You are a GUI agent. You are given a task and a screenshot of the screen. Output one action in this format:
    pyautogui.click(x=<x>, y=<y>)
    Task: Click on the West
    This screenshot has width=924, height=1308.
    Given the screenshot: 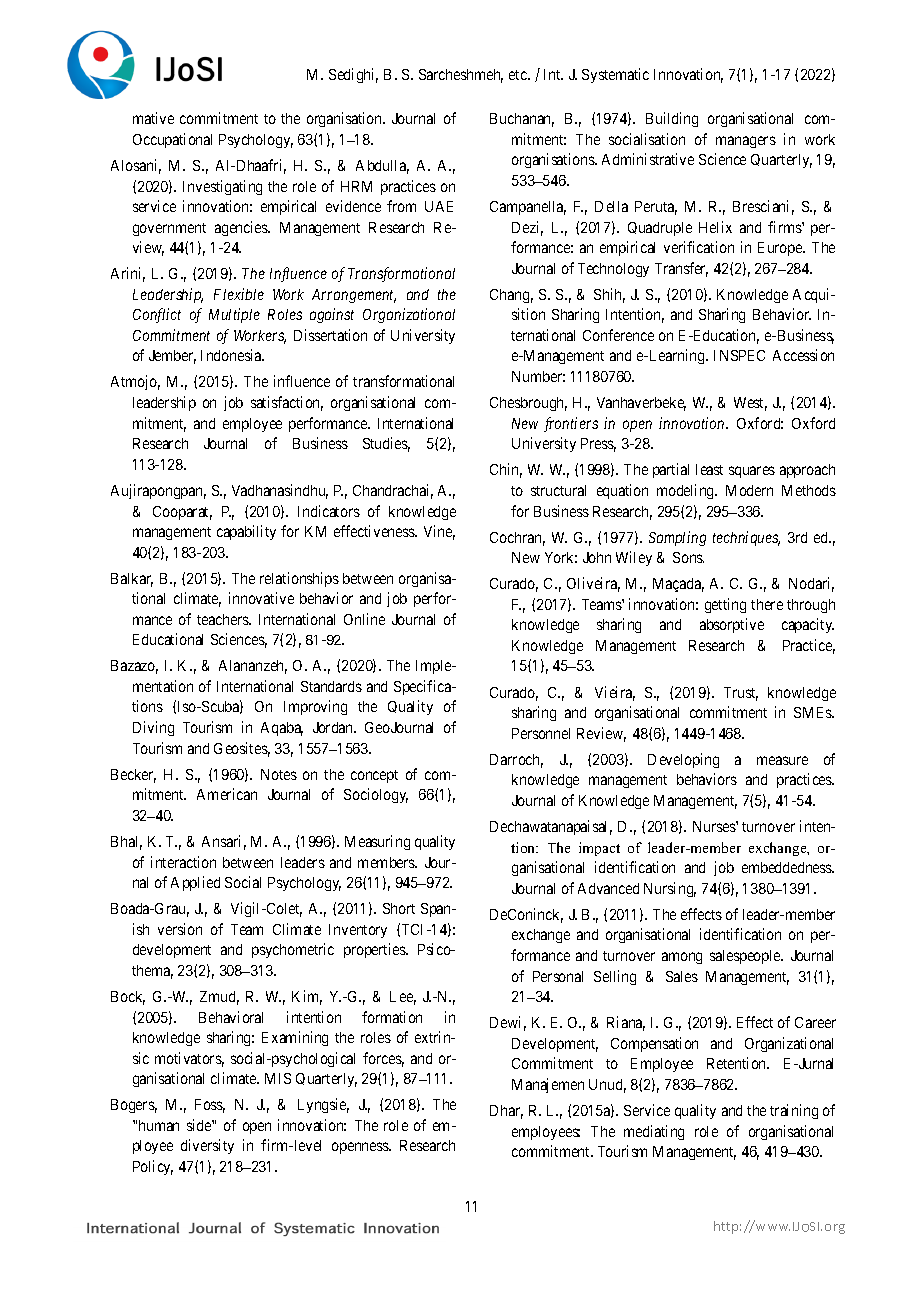 What is the action you would take?
    pyautogui.click(x=750, y=404)
